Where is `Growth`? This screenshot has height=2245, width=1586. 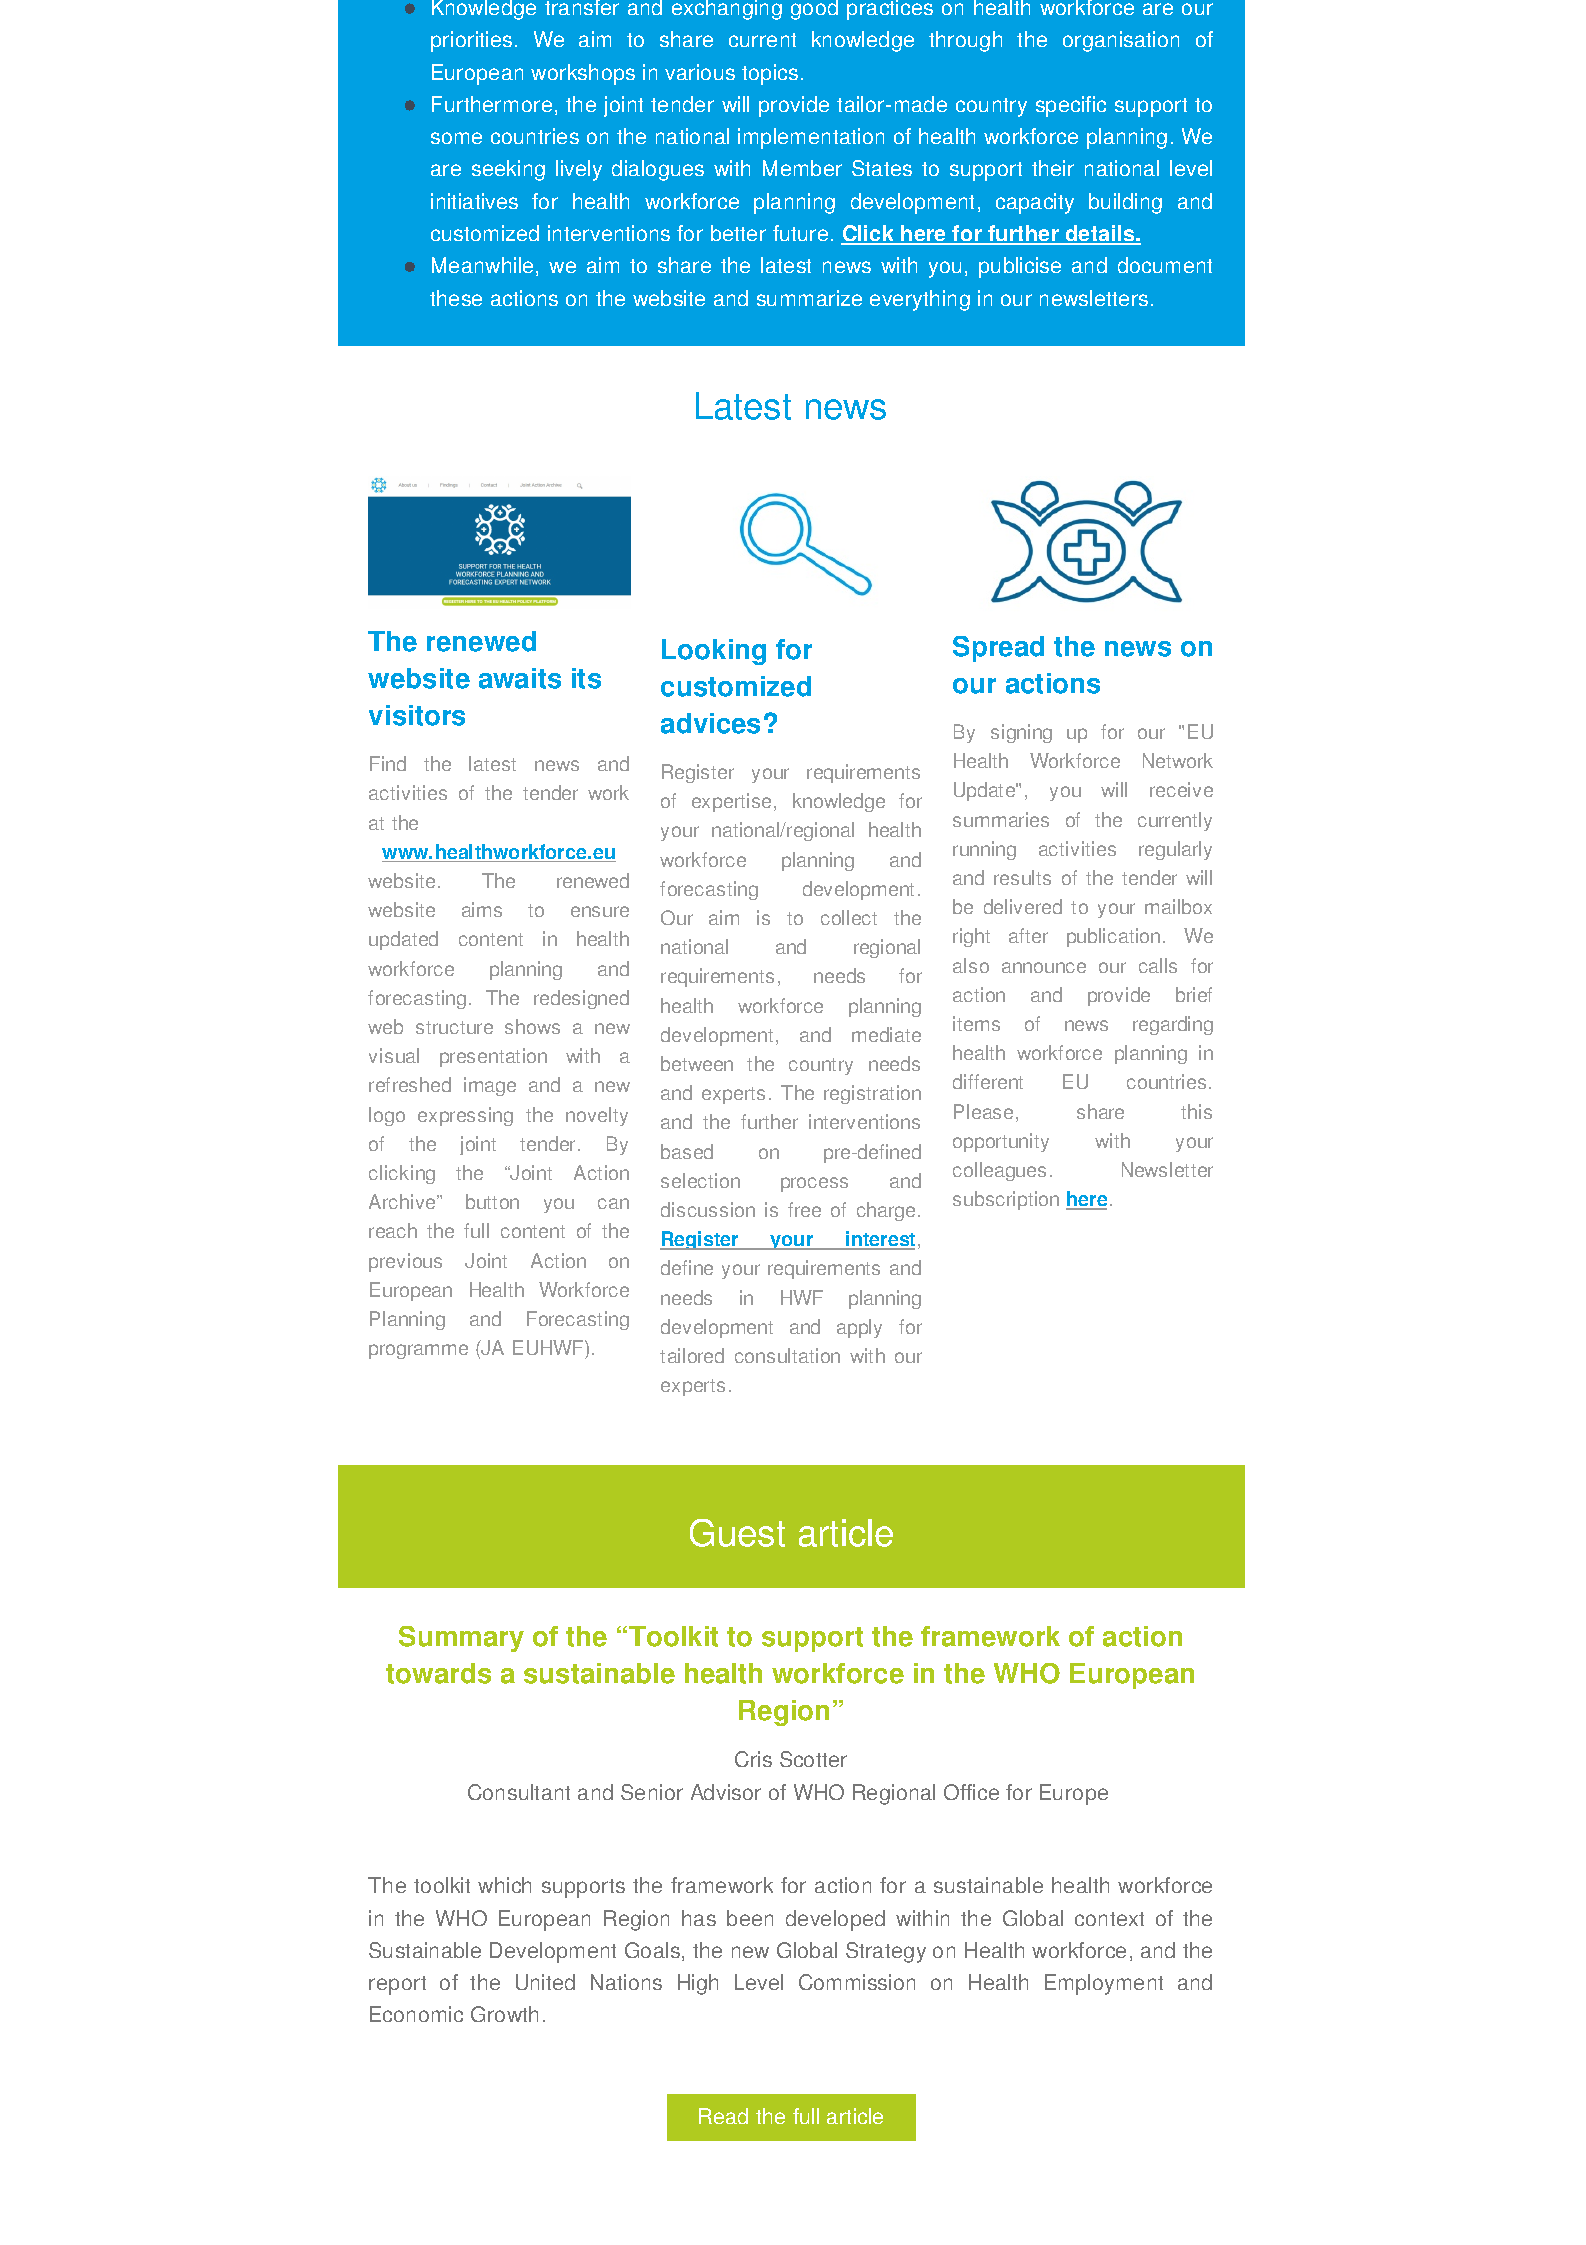 Growth is located at coordinates (504, 2014).
